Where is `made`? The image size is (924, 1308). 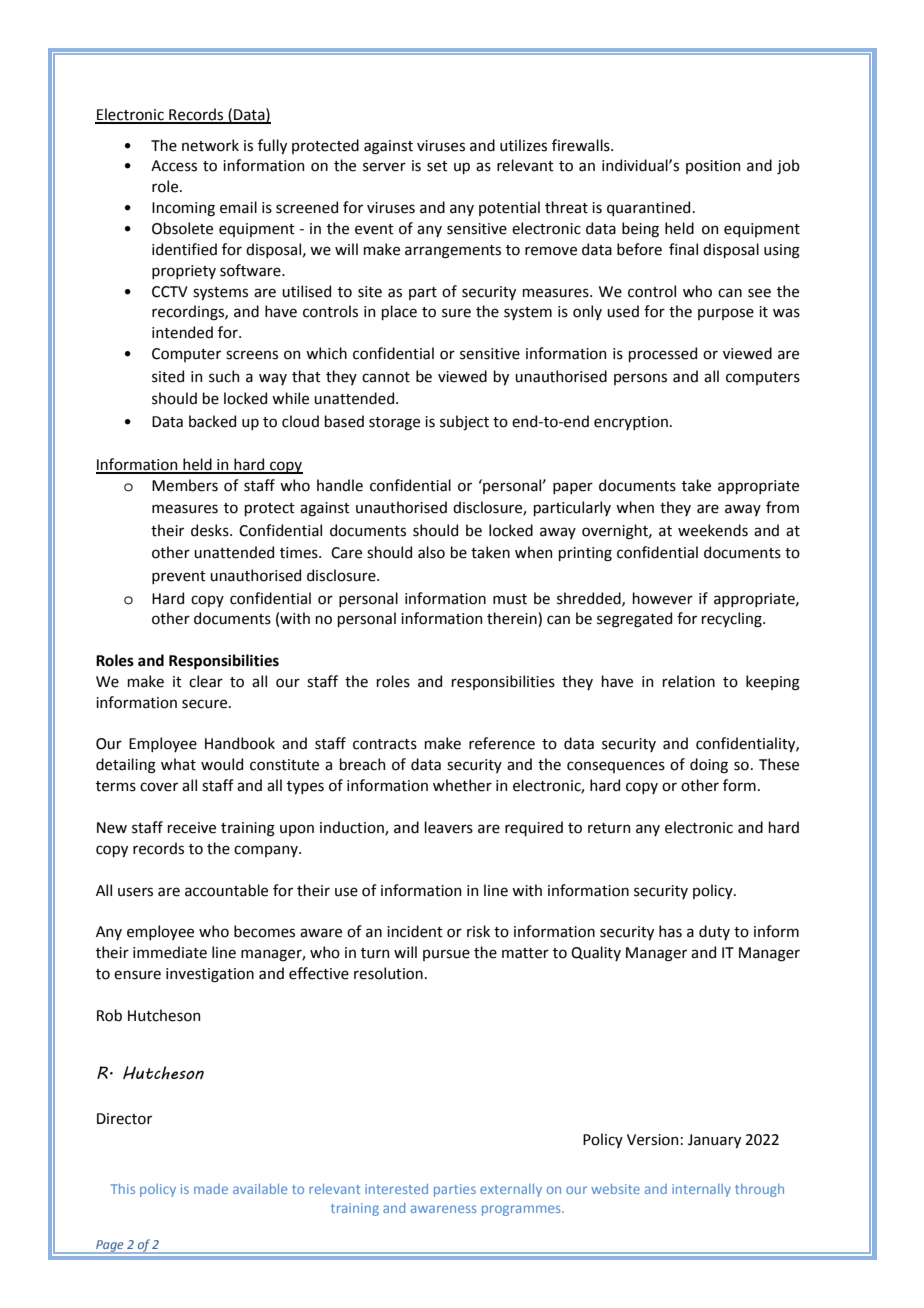
made is located at coordinates (211, 1189).
